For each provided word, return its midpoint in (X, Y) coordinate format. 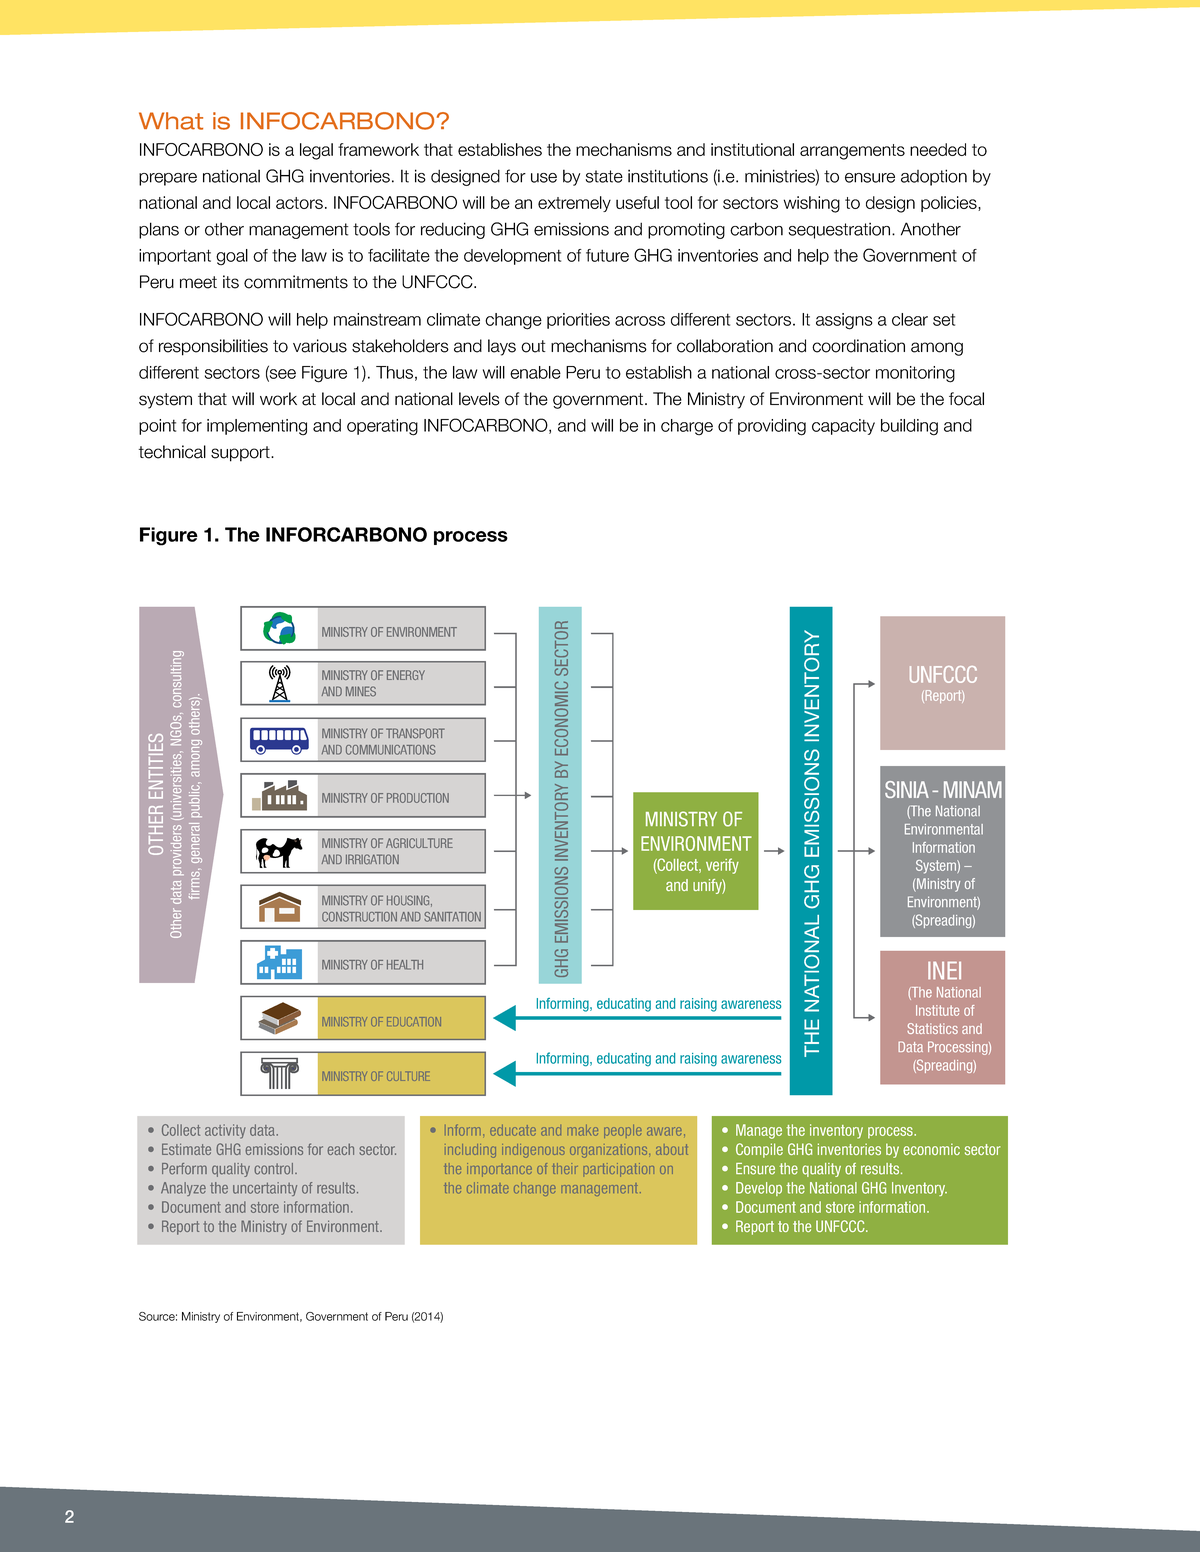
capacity (843, 427)
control (275, 1169)
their (565, 1168)
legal (316, 151)
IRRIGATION (372, 859)
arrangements (852, 152)
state (604, 176)
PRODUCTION (418, 798)
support (241, 454)
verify (722, 866)
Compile (759, 1150)
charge (687, 427)
